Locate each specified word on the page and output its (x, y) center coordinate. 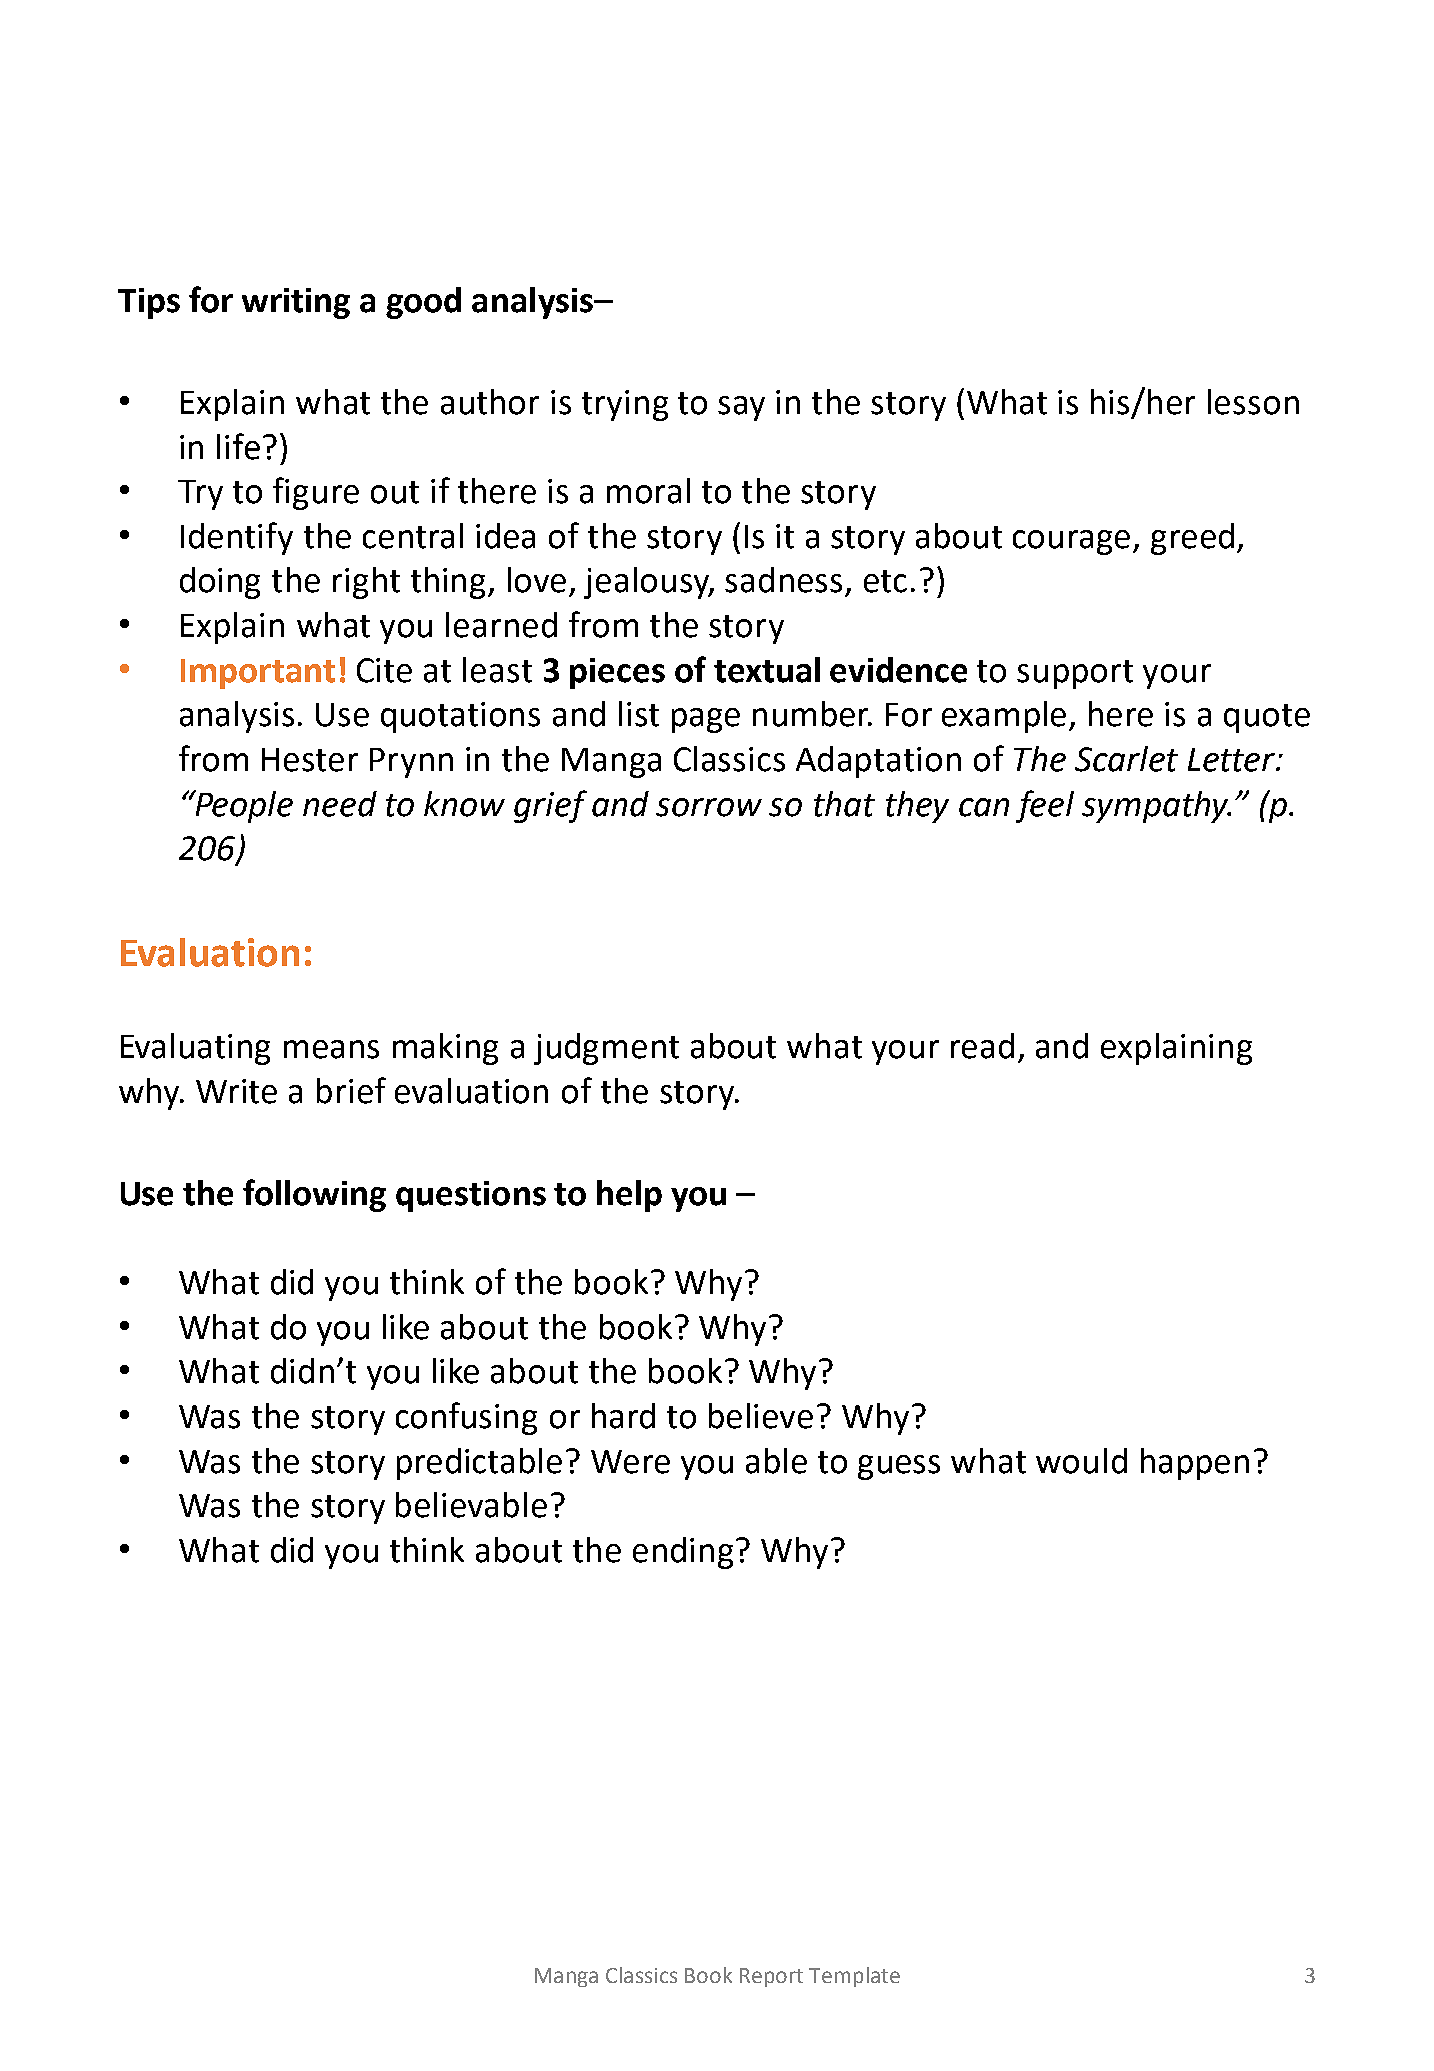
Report (771, 1977)
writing (296, 303)
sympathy (1156, 807)
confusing (466, 1418)
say (741, 408)
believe (761, 1416)
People (243, 806)
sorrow (709, 807)
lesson (1253, 402)
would (1081, 1461)
